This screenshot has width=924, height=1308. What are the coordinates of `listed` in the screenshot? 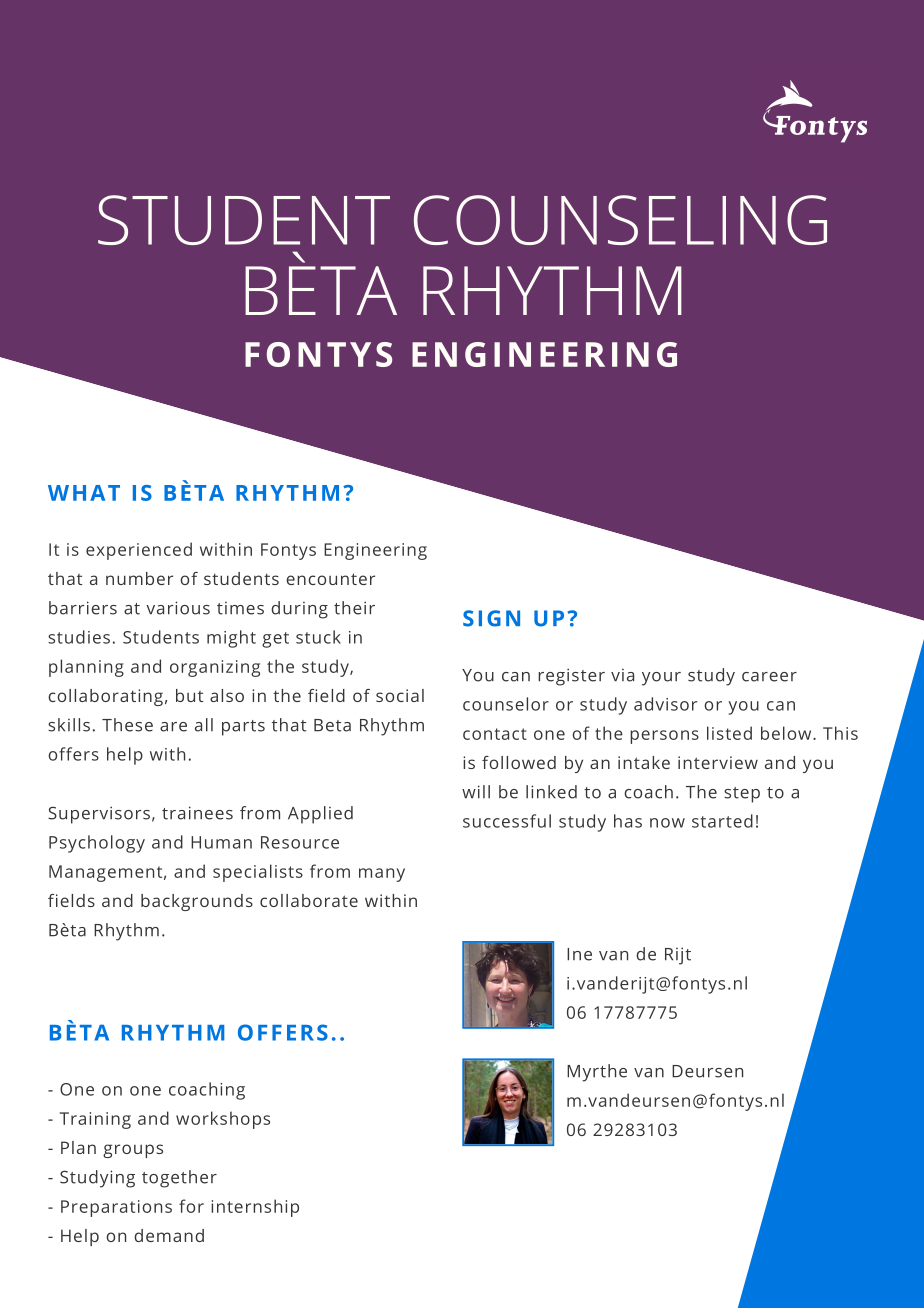 It's located at (729, 733).
